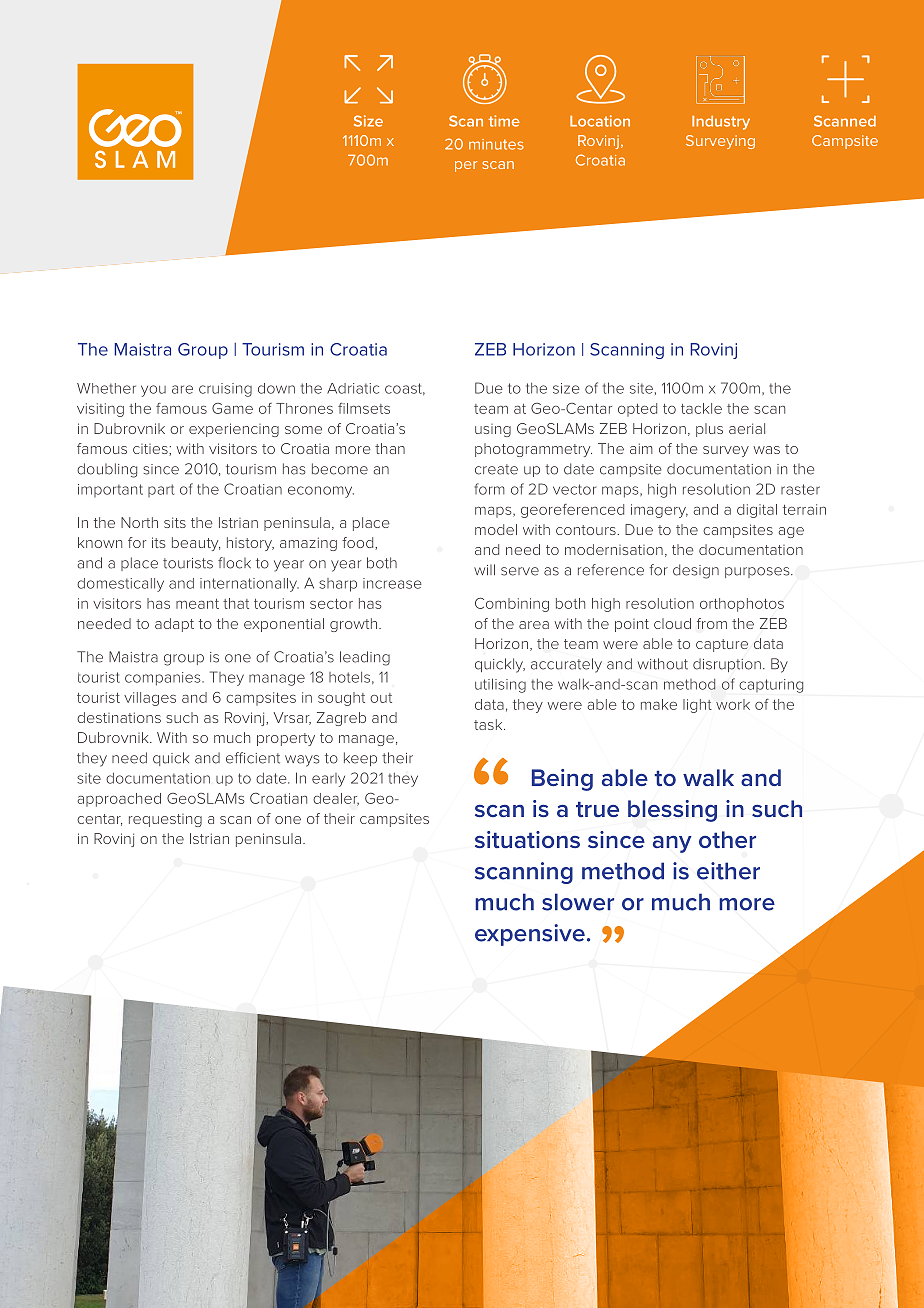 This document has width=924, height=1308. I want to click on minutes, so click(496, 144).
